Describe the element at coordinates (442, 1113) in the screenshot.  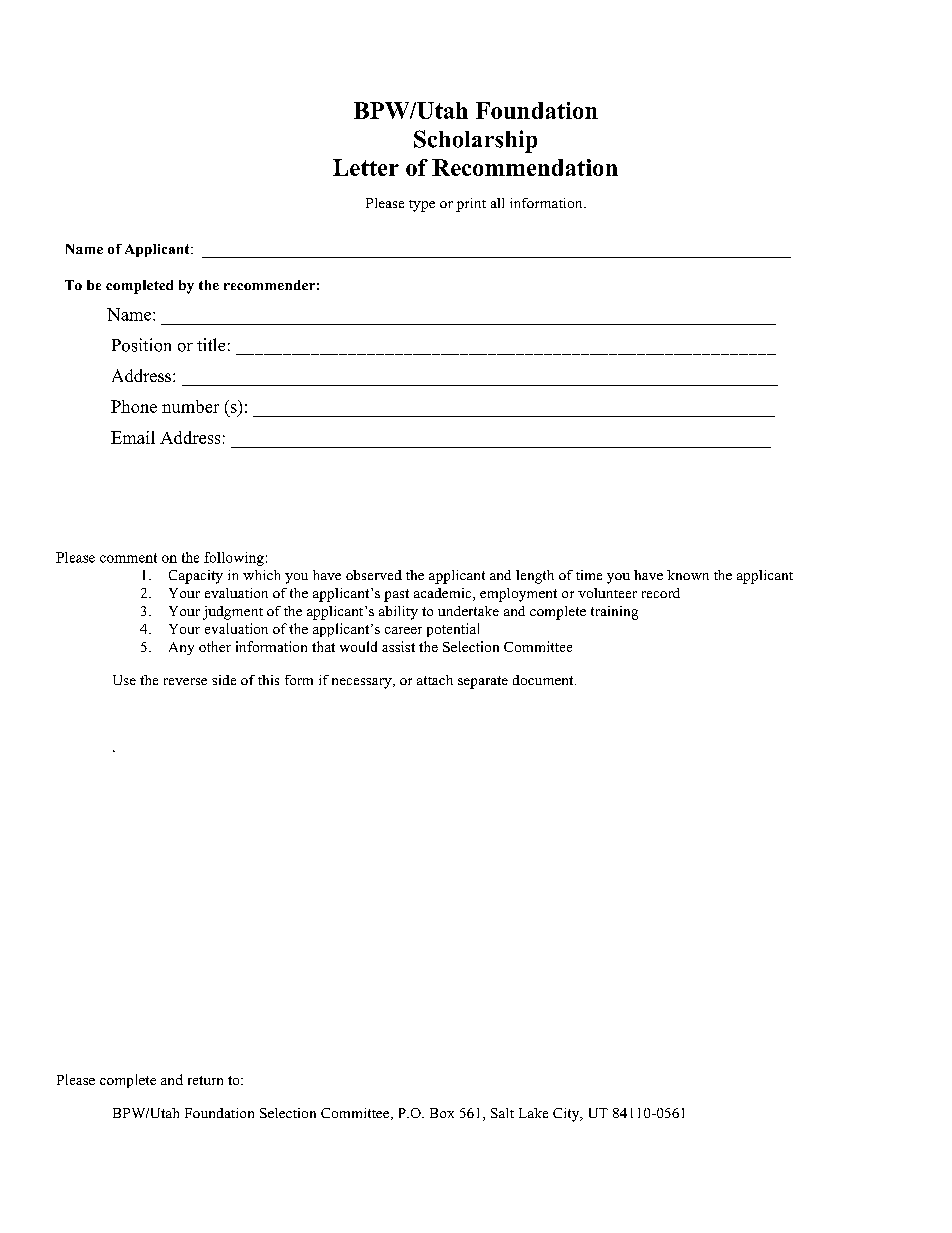
I see `Box` at that location.
